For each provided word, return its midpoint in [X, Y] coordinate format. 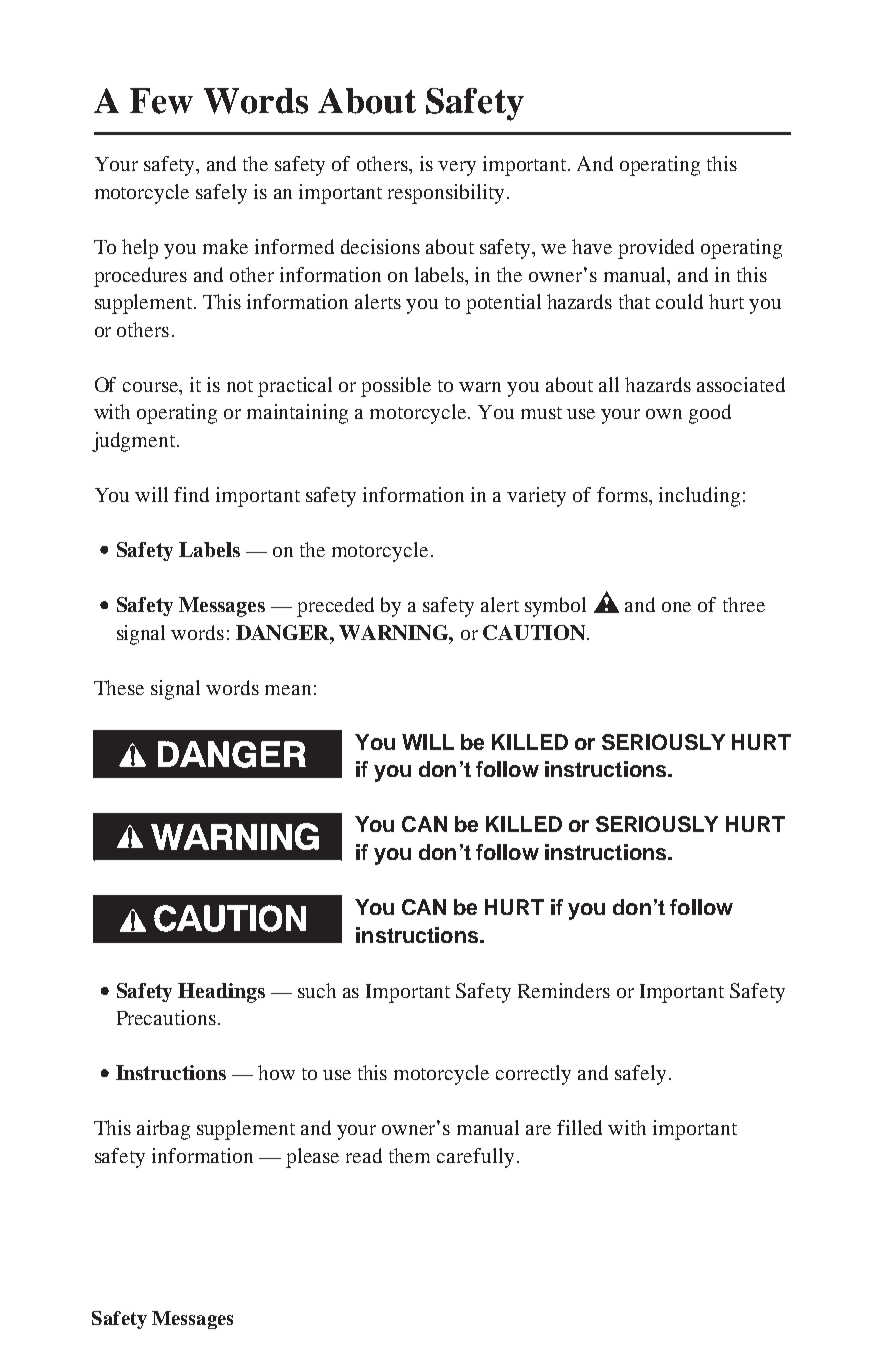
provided [656, 249]
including [699, 497]
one [676, 607]
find [191, 494]
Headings [221, 993]
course [152, 387]
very [457, 168]
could [679, 301]
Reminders [564, 990]
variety [536, 497]
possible [396, 387]
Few [161, 101]
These [119, 687]
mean [288, 690]
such [317, 990]
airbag [163, 1130]
